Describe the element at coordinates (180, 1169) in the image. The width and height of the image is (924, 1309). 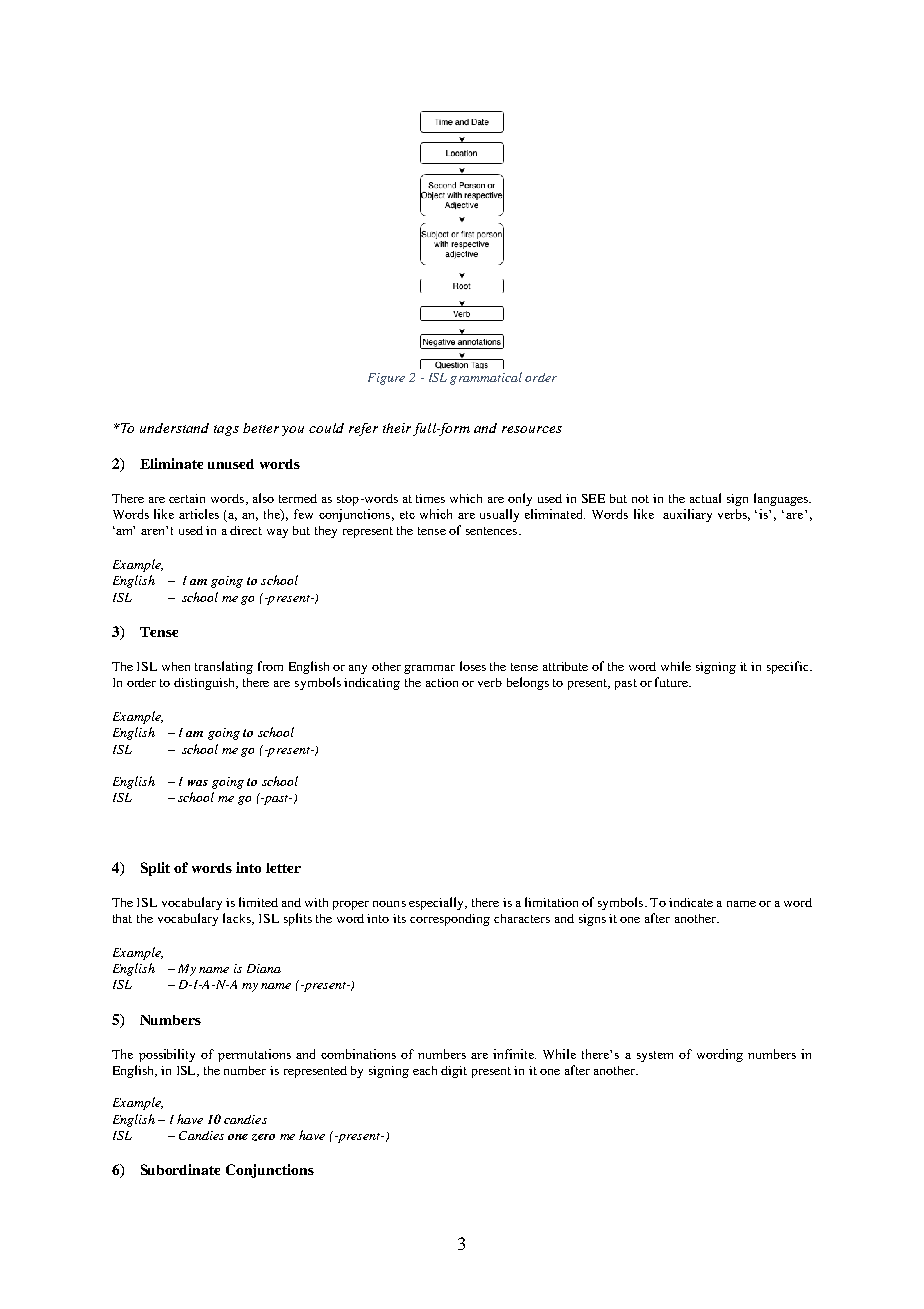
I see `Subordinate` at that location.
